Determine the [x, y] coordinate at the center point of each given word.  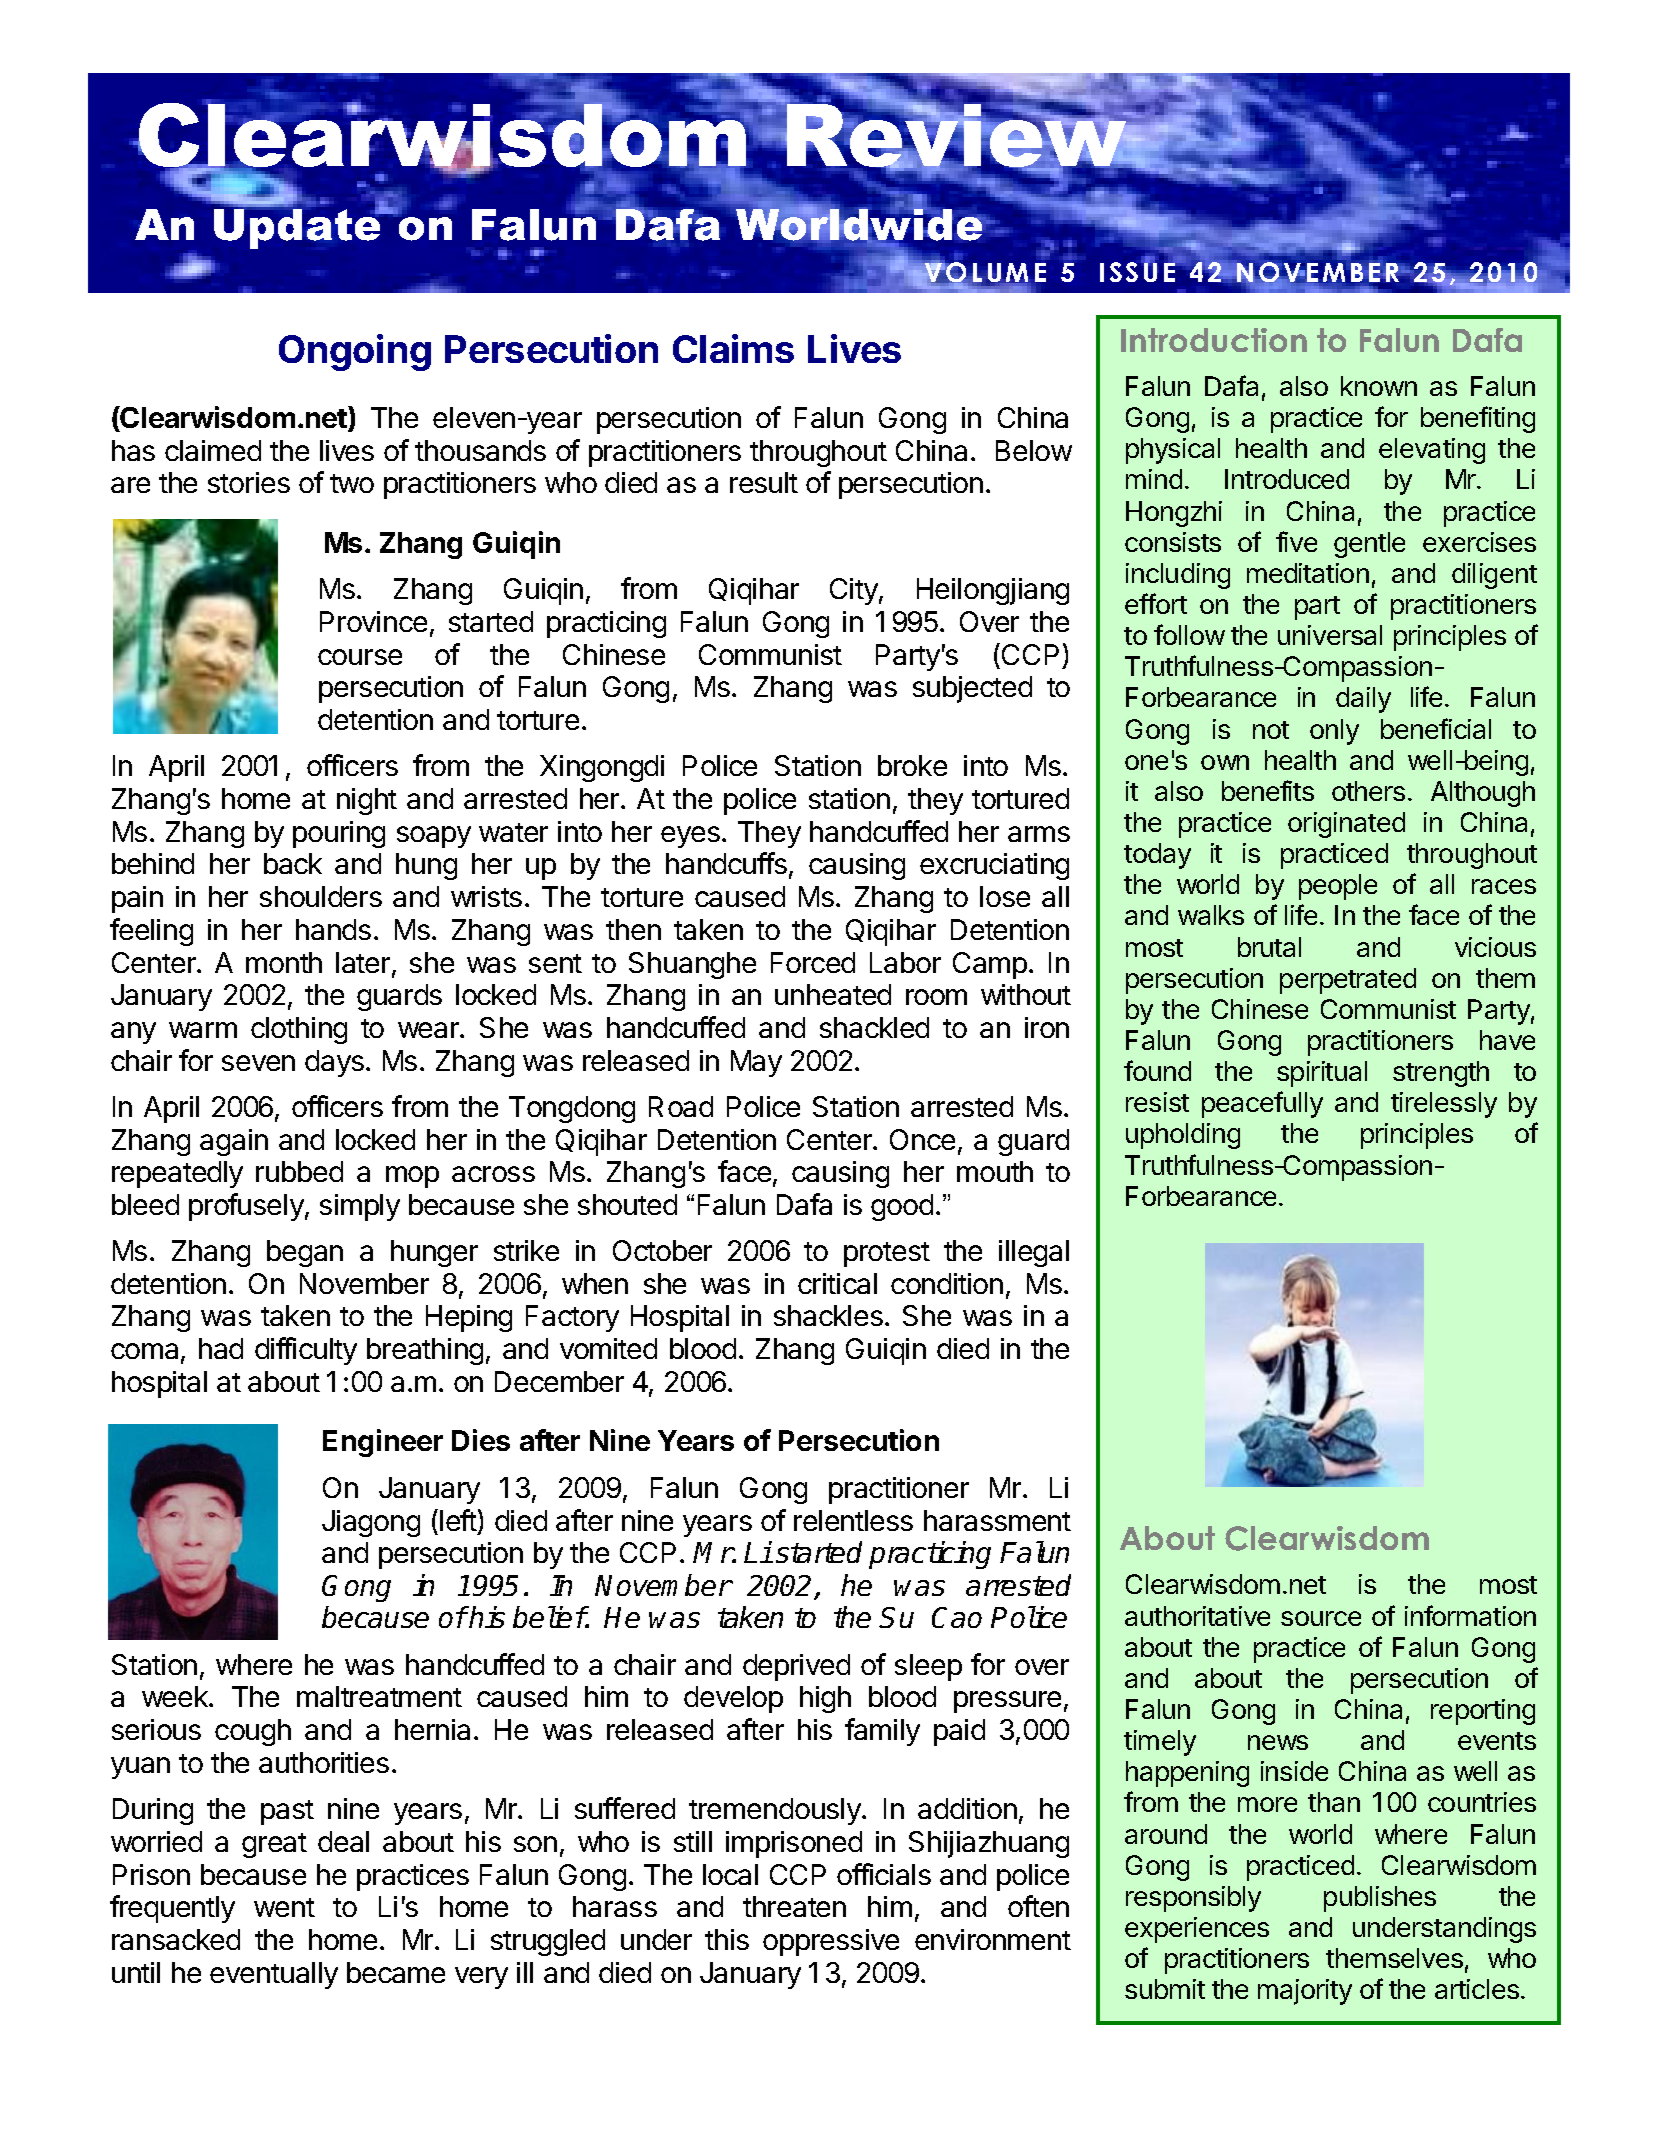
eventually [274, 1975]
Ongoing [355, 352]
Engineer [383, 1443]
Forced [813, 962]
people [1338, 887]
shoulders [321, 896]
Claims [733, 348]
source [1321, 1618]
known [1379, 386]
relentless [853, 1520]
